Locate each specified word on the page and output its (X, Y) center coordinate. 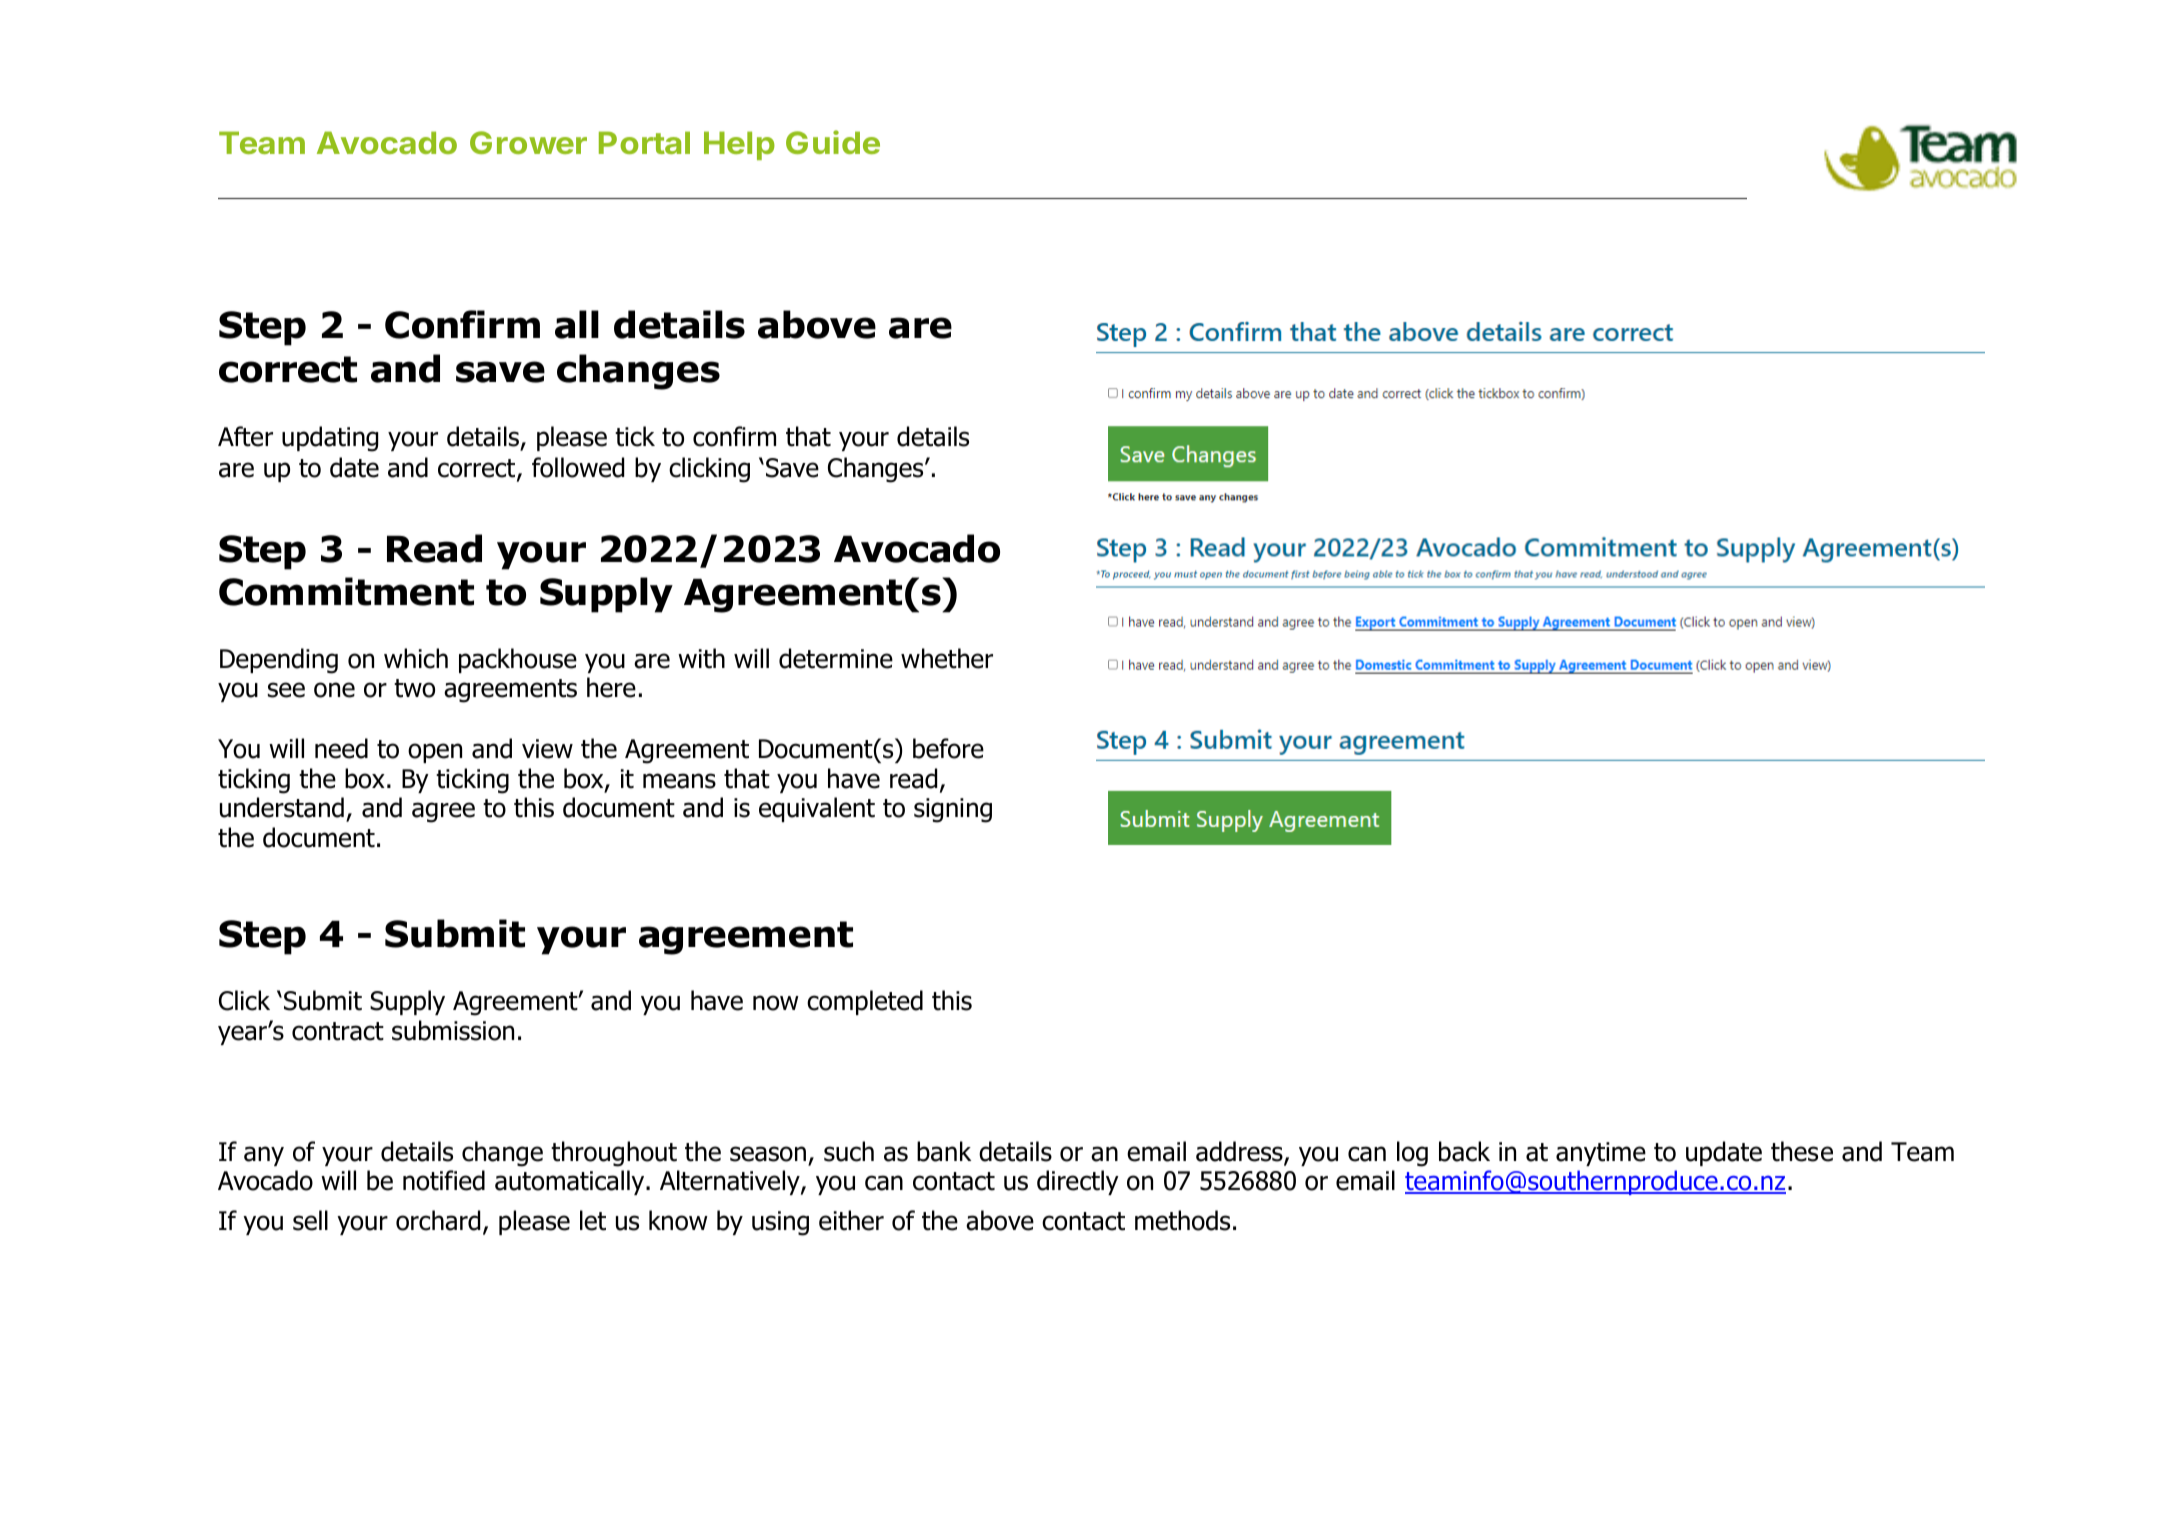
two (414, 688)
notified (444, 1180)
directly (1078, 1182)
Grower (528, 142)
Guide (833, 142)
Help (739, 145)
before (948, 748)
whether (947, 658)
